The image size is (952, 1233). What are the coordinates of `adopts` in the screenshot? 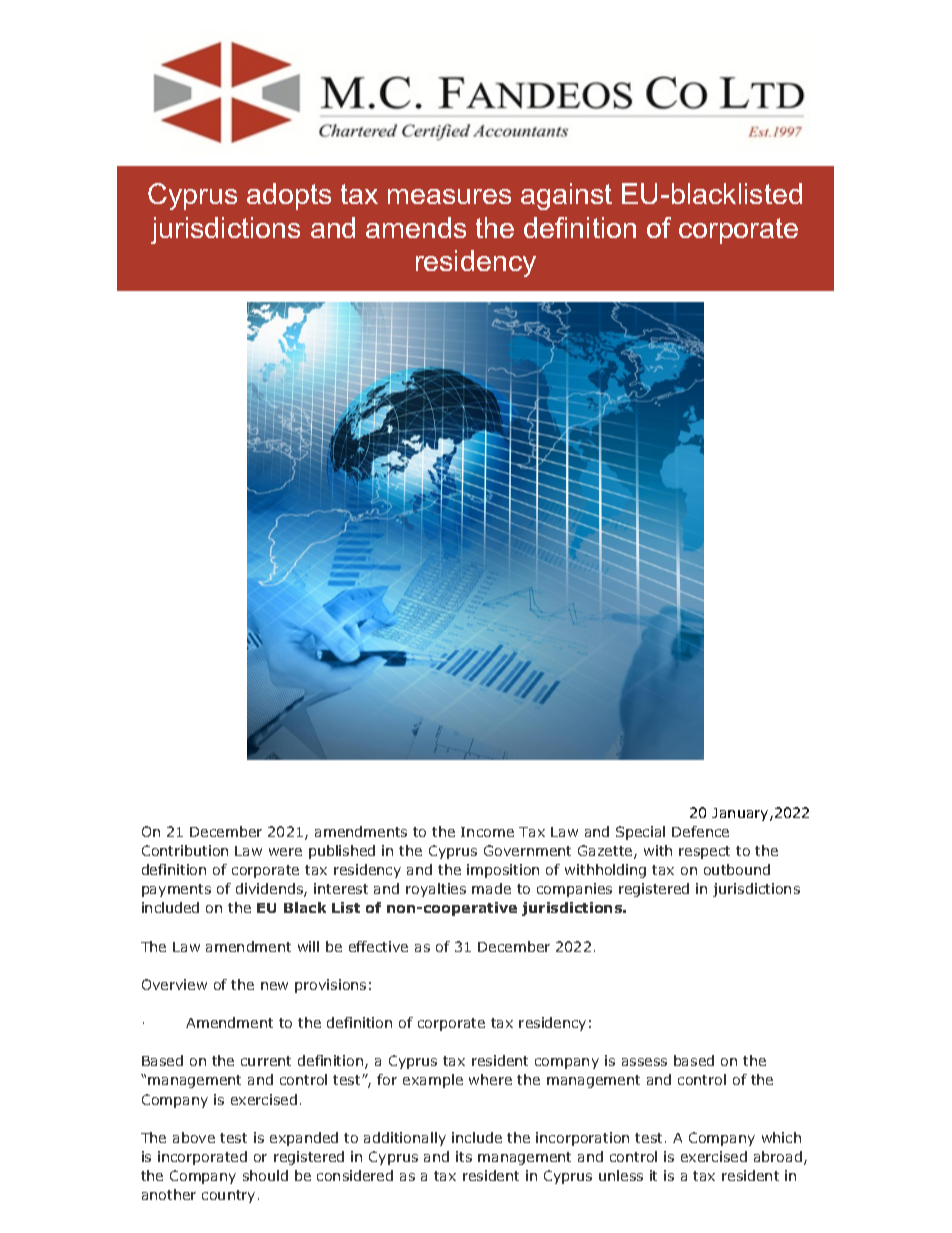 It's located at (289, 196).
